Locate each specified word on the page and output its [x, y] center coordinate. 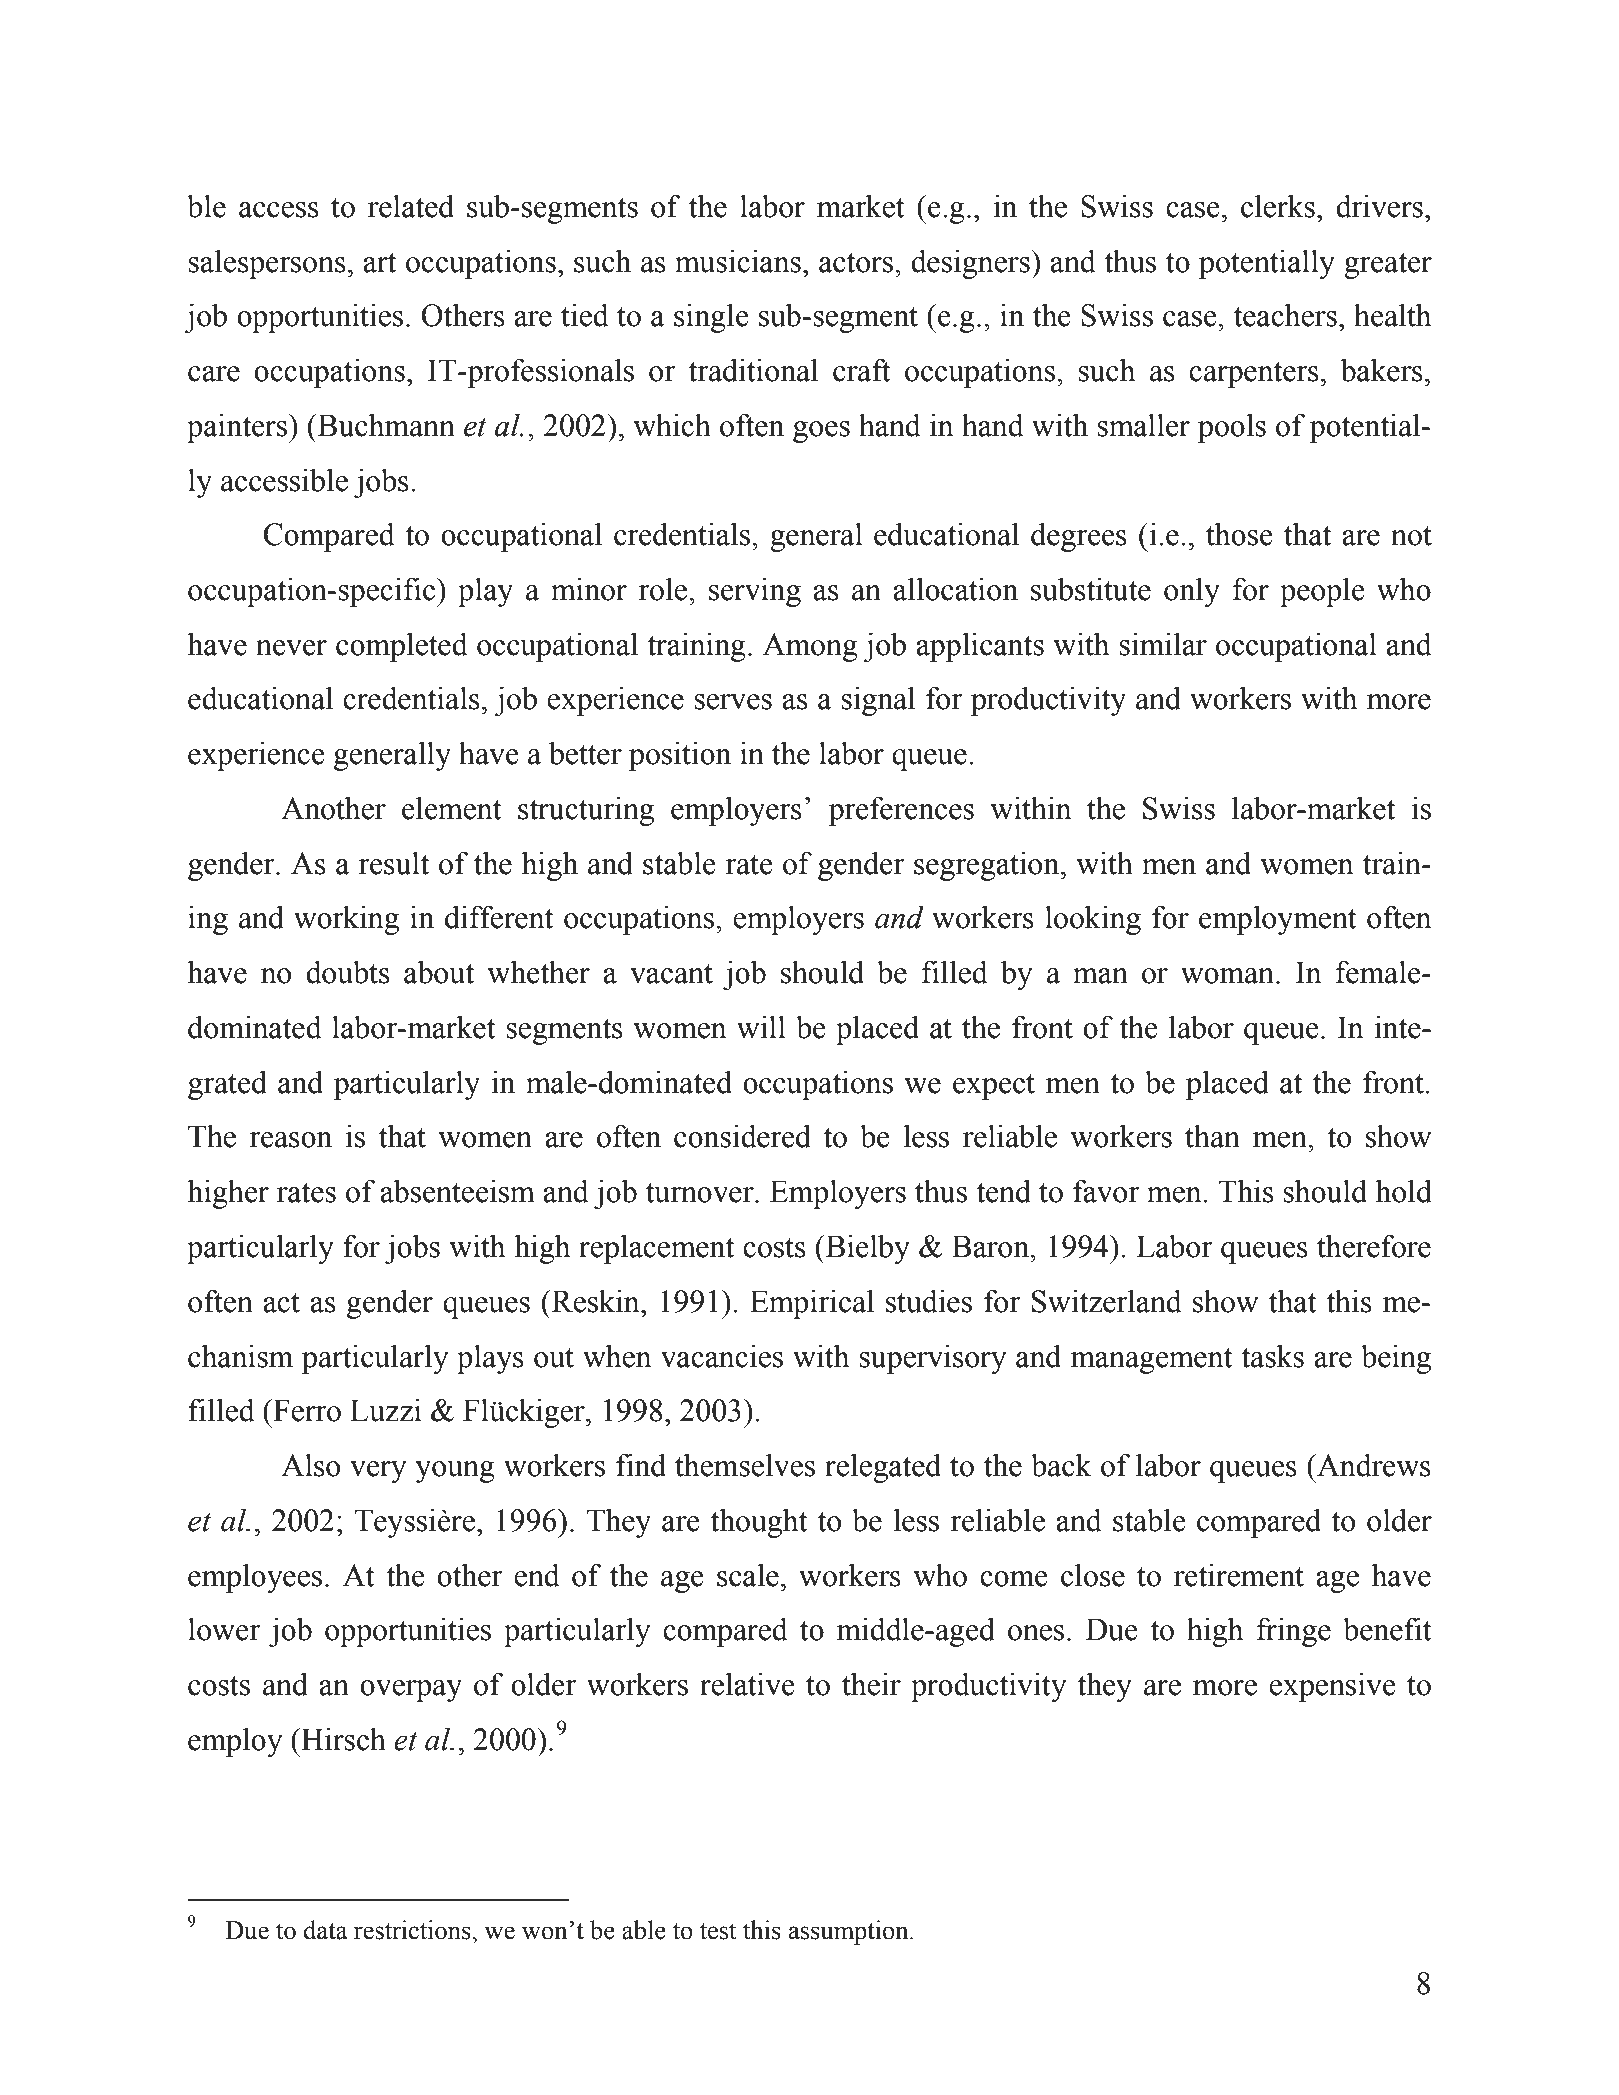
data [325, 1930]
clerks [1278, 206]
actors [857, 263]
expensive [1332, 1687]
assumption [850, 1932]
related [411, 206]
